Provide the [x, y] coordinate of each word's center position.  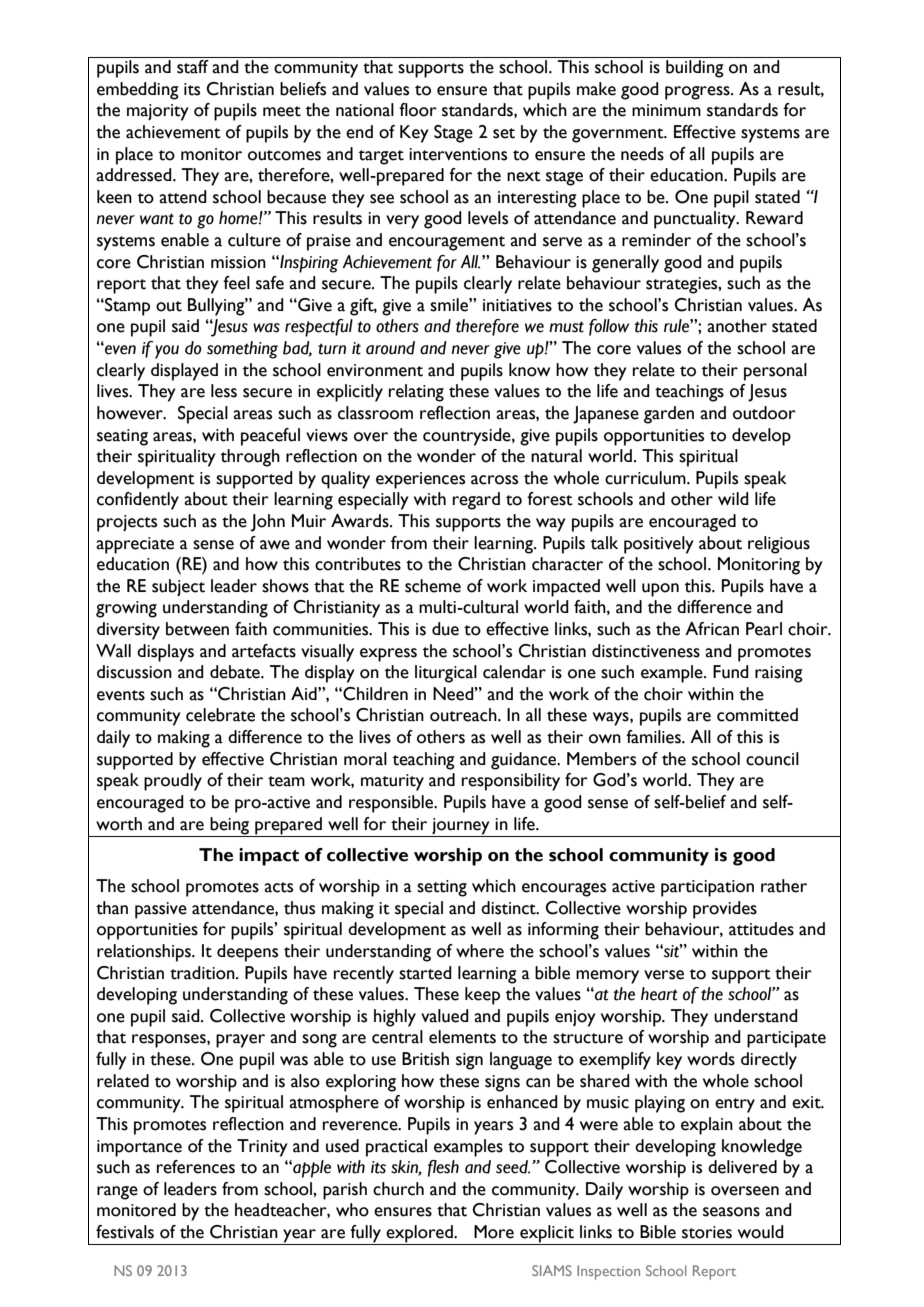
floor [418, 110]
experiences [420, 480]
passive [161, 910]
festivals [125, 1232]
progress [698, 93]
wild [733, 498]
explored [420, 1235]
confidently [138, 501]
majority [158, 112]
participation [707, 888]
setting [442, 888]
